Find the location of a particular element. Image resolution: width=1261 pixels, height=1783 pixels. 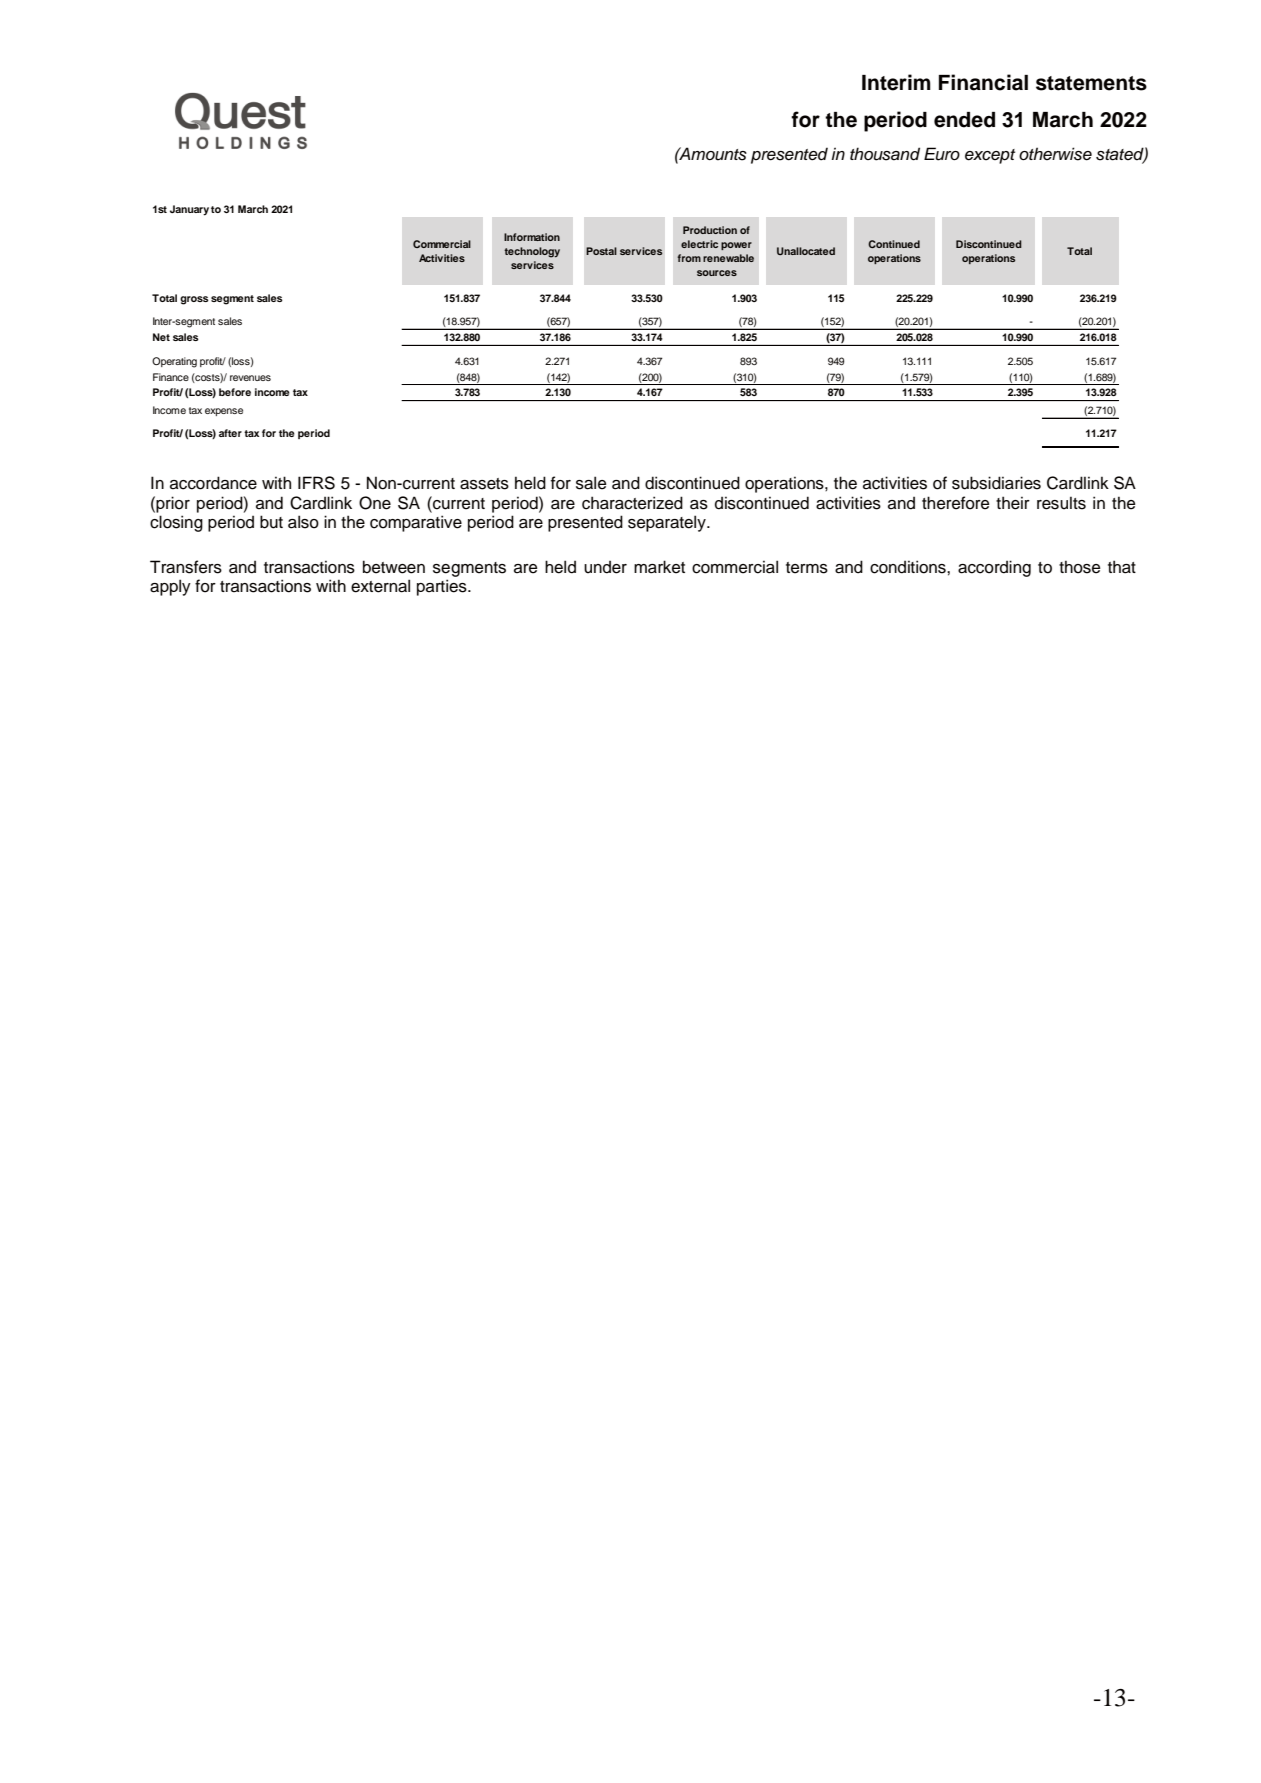

Financial is located at coordinates (983, 82).
